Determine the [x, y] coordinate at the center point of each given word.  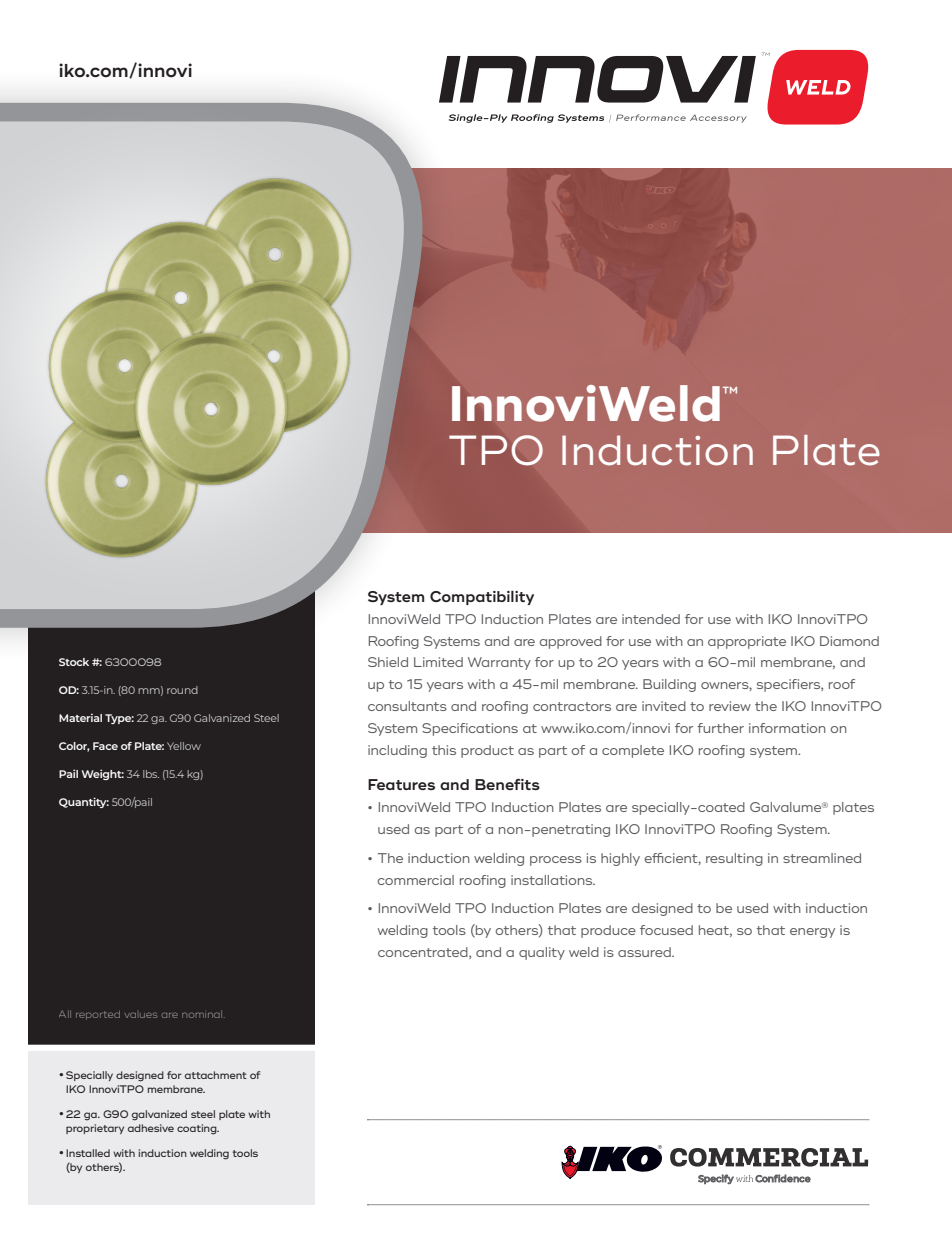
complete [633, 751]
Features [401, 784]
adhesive [151, 1128]
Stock [74, 662]
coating [198, 1129]
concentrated [424, 953]
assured [645, 952]
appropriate [747, 642]
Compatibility [482, 597]
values [141, 1015]
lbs [151, 774]
